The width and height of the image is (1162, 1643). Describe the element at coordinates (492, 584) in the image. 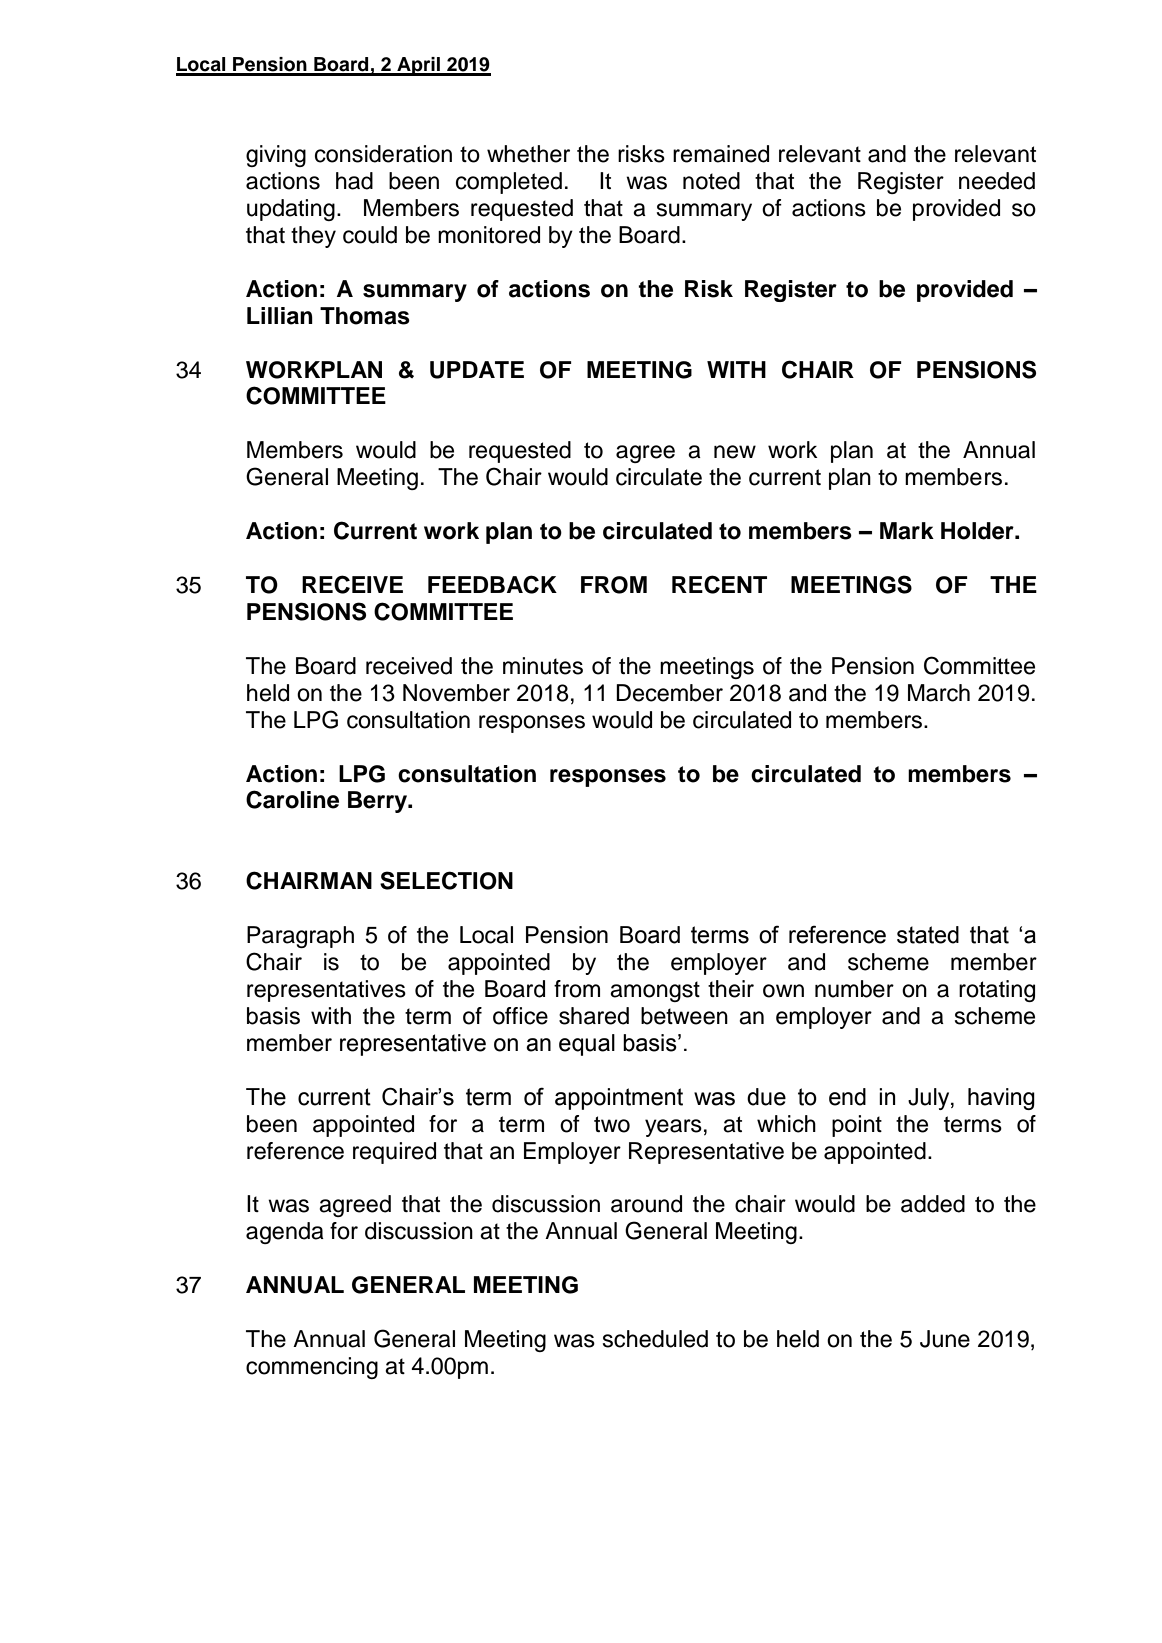

I see `FEEDBACK` at that location.
